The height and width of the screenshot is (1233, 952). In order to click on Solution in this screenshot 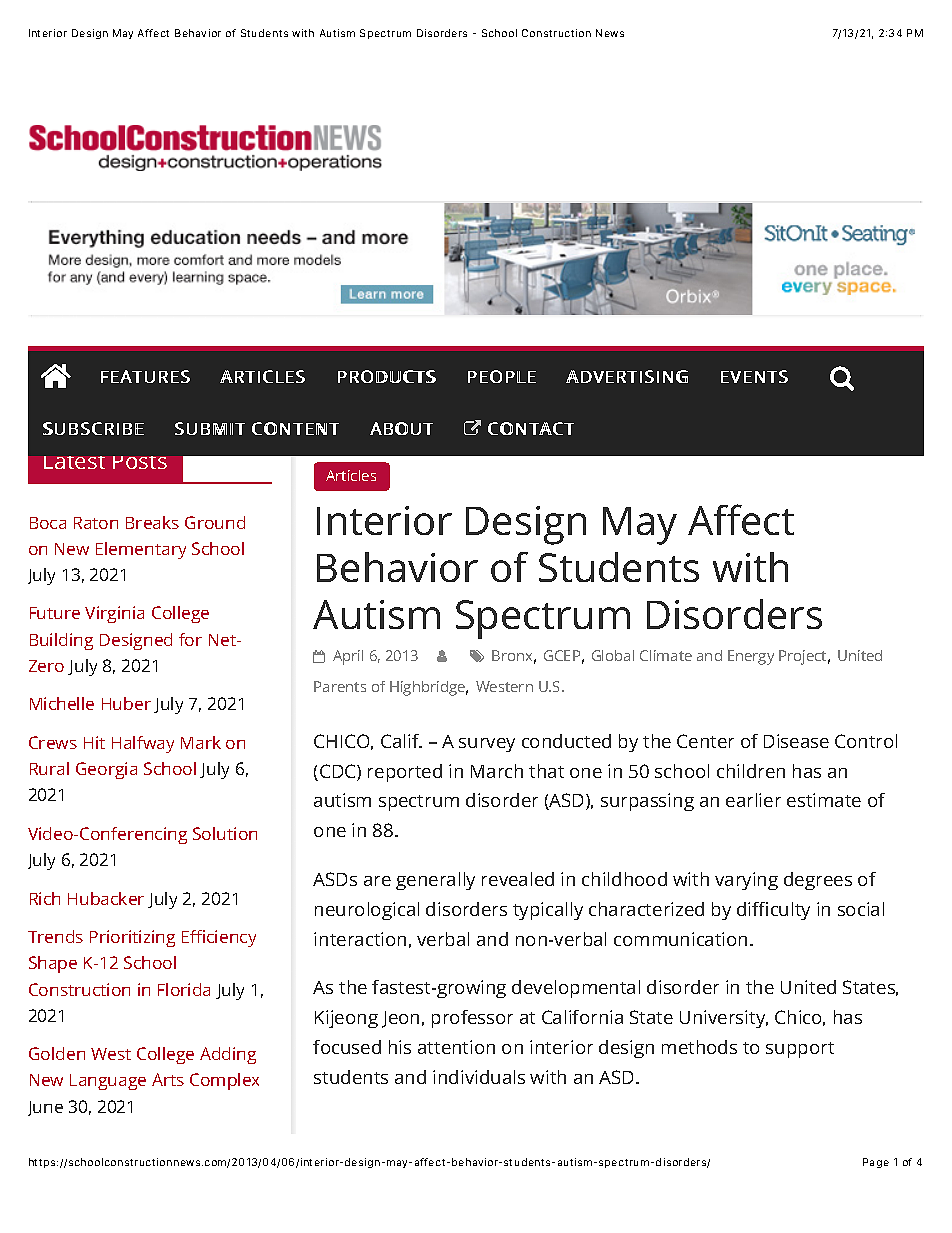, I will do `click(225, 833)`.
